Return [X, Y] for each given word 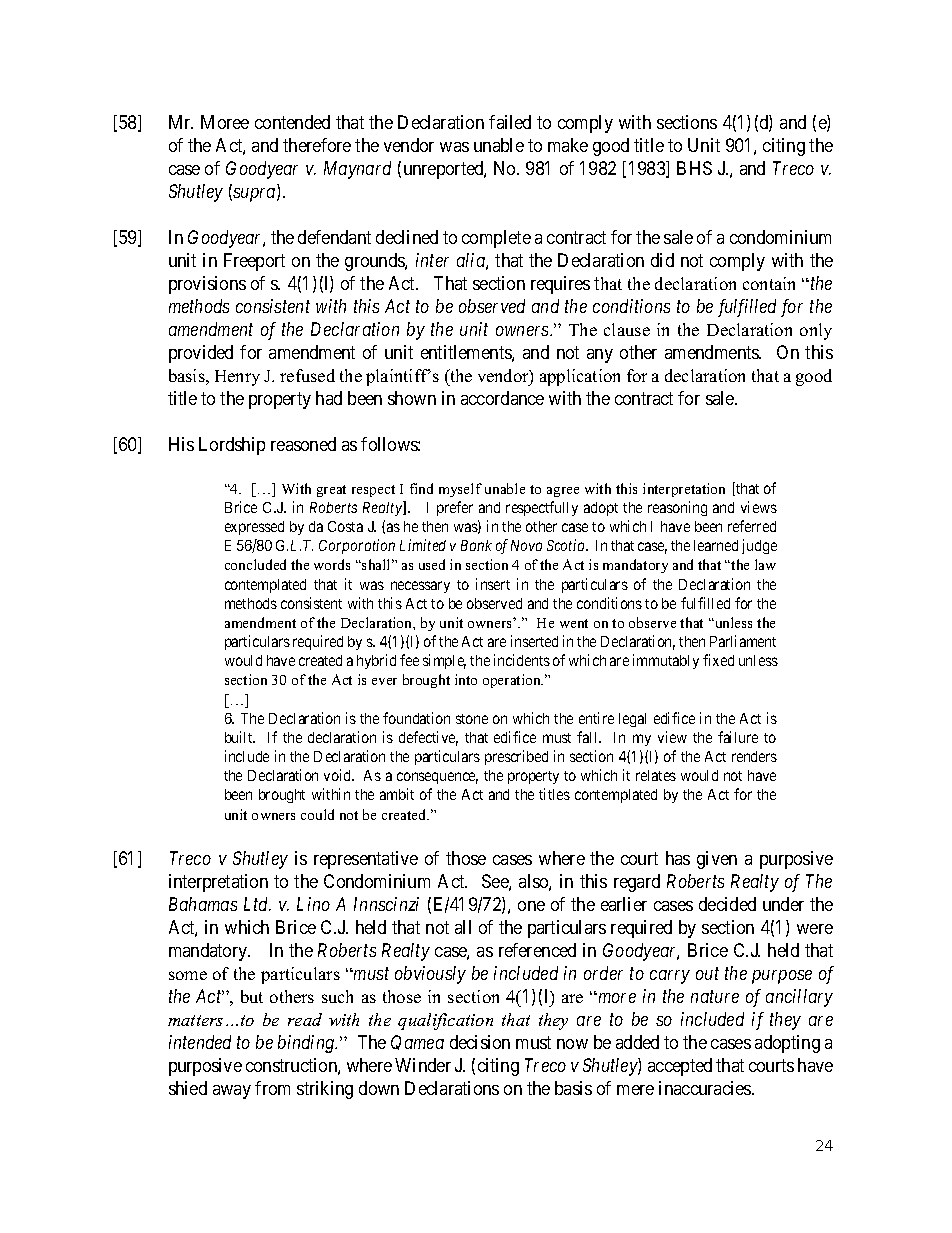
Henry [237, 378]
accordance [502, 398]
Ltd [257, 904]
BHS [694, 168]
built [240, 737]
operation [513, 681]
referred [752, 526]
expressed [254, 528]
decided [727, 904]
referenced [537, 950]
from [272, 1088]
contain [769, 283]
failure [738, 737]
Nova [526, 545]
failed [510, 122]
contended [292, 122]
